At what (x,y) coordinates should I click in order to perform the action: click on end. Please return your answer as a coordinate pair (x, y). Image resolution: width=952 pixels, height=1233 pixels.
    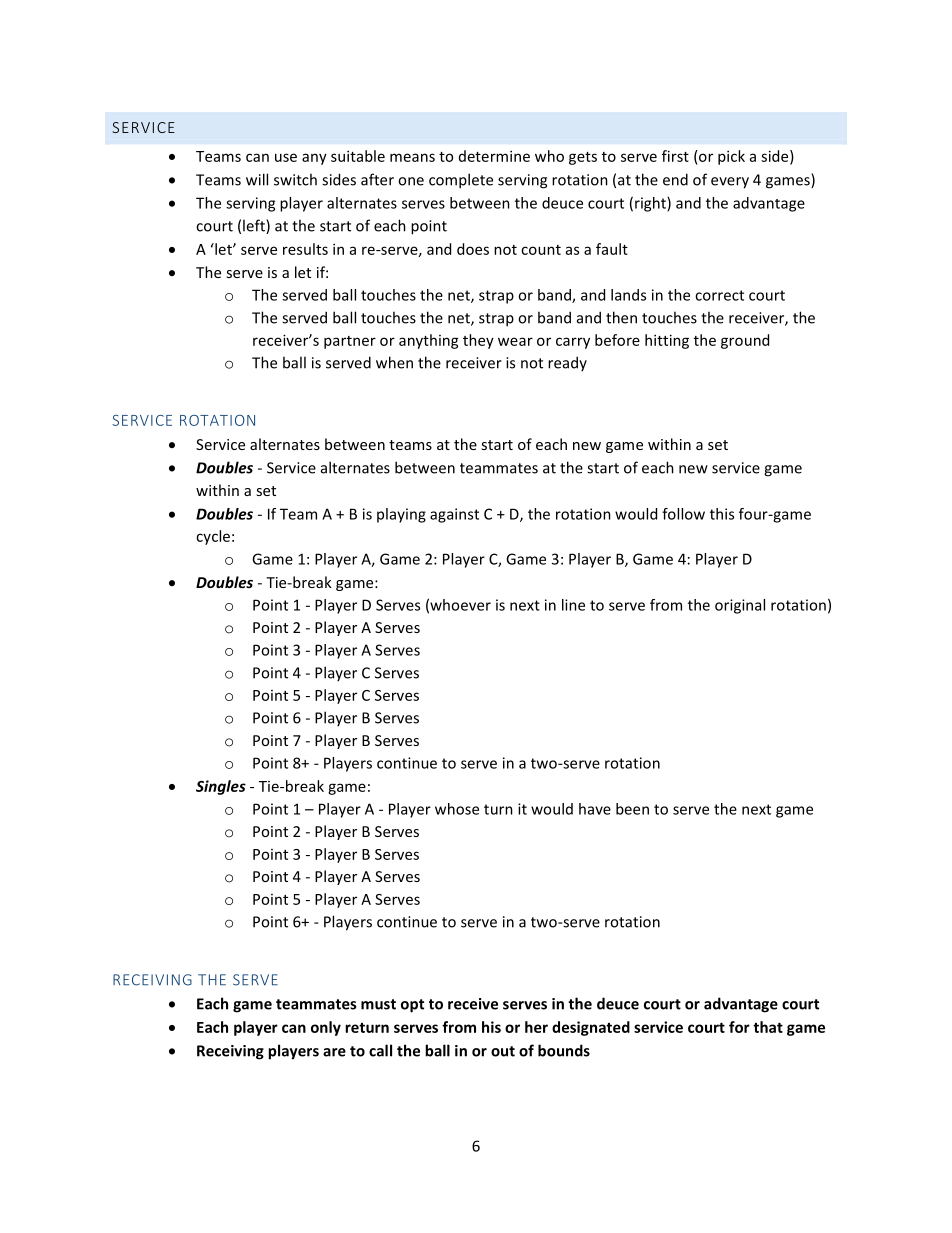
    Looking at the image, I should click on (675, 179).
